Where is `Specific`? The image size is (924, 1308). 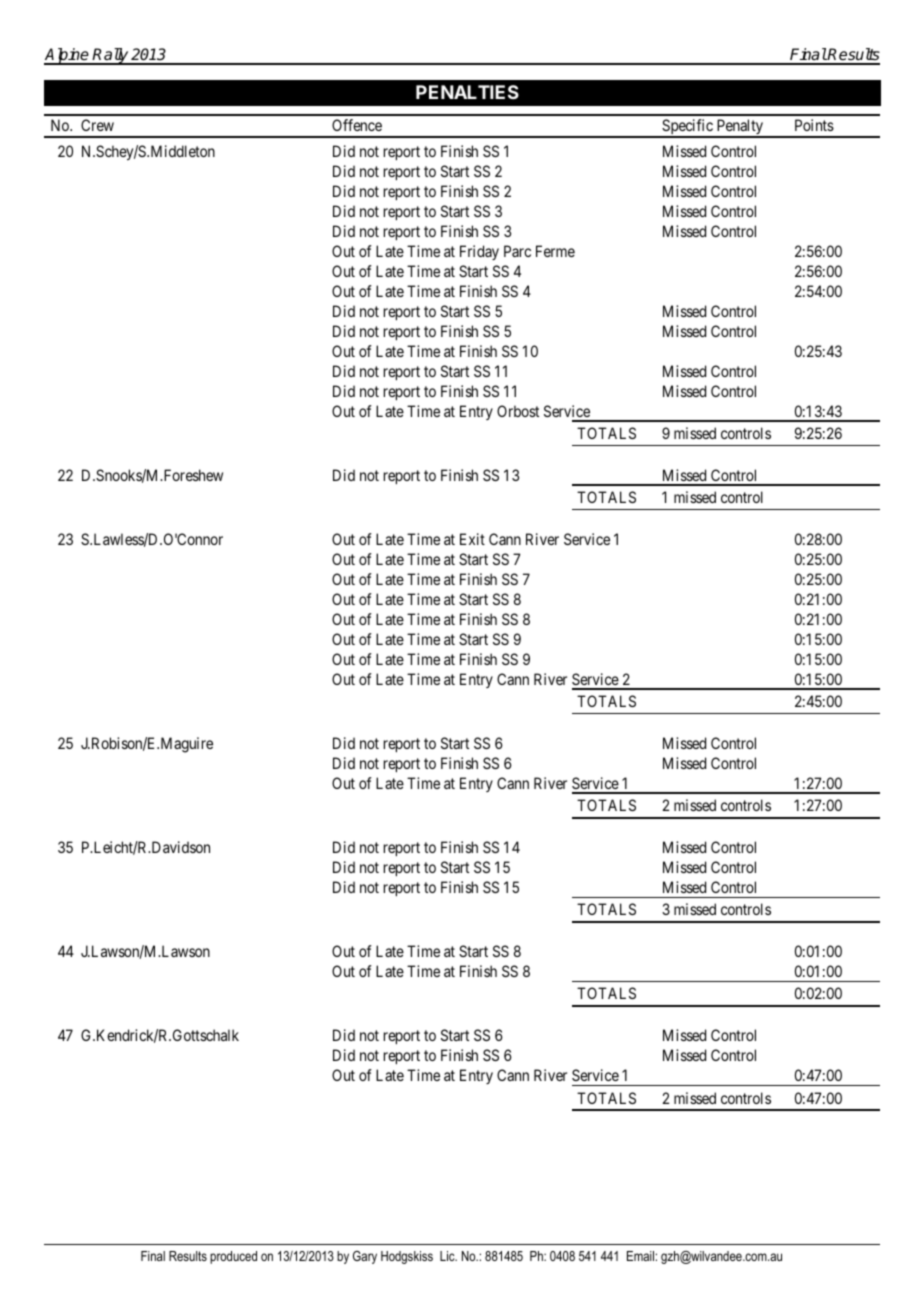
Specific is located at coordinates (687, 128).
